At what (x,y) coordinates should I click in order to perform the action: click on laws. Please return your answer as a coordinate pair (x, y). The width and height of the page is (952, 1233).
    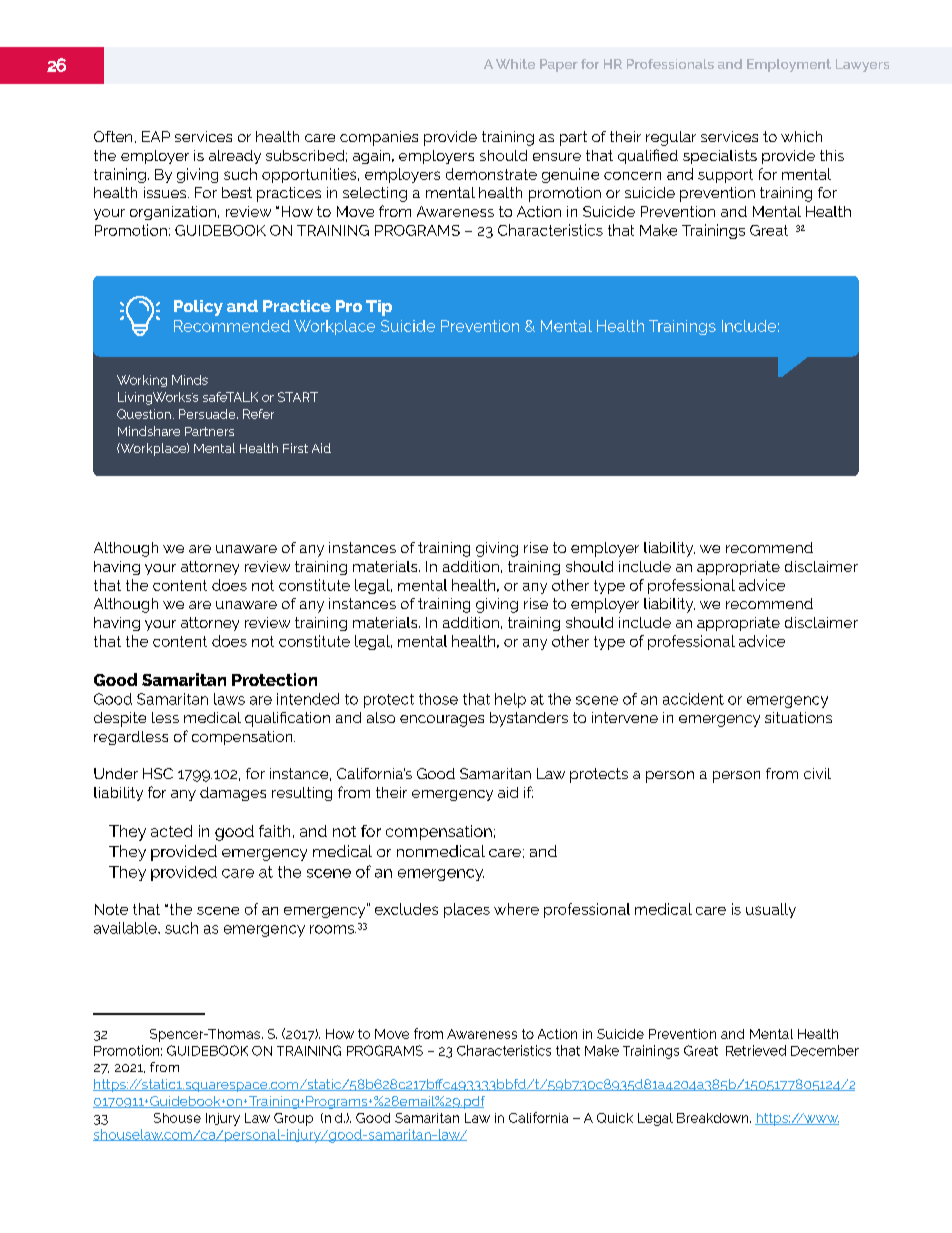
    Looking at the image, I should click on (229, 699).
